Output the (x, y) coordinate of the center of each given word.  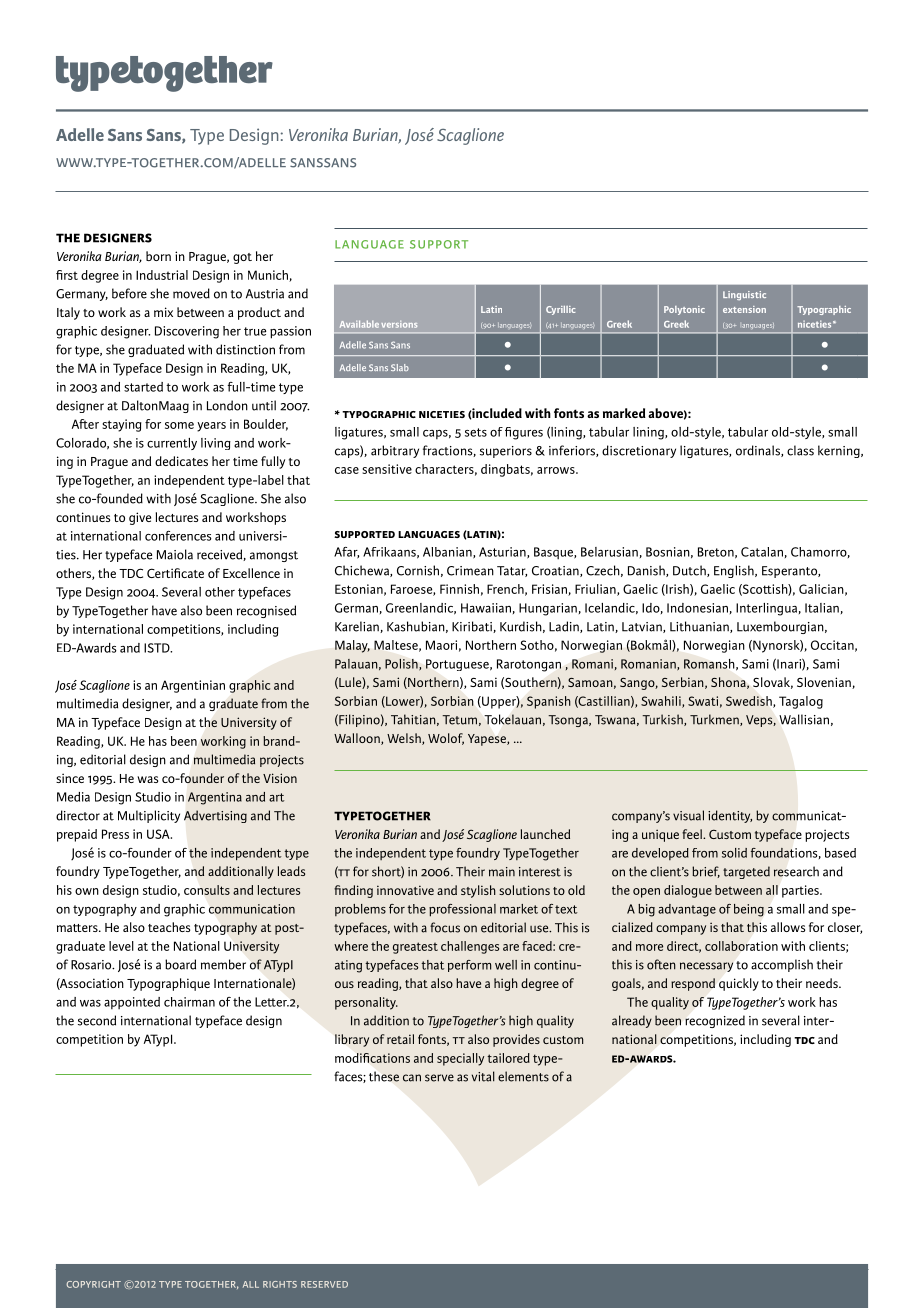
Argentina (215, 798)
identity (730, 816)
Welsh (405, 739)
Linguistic (744, 295)
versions (399, 324)
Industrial (162, 275)
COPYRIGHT (93, 1284)
